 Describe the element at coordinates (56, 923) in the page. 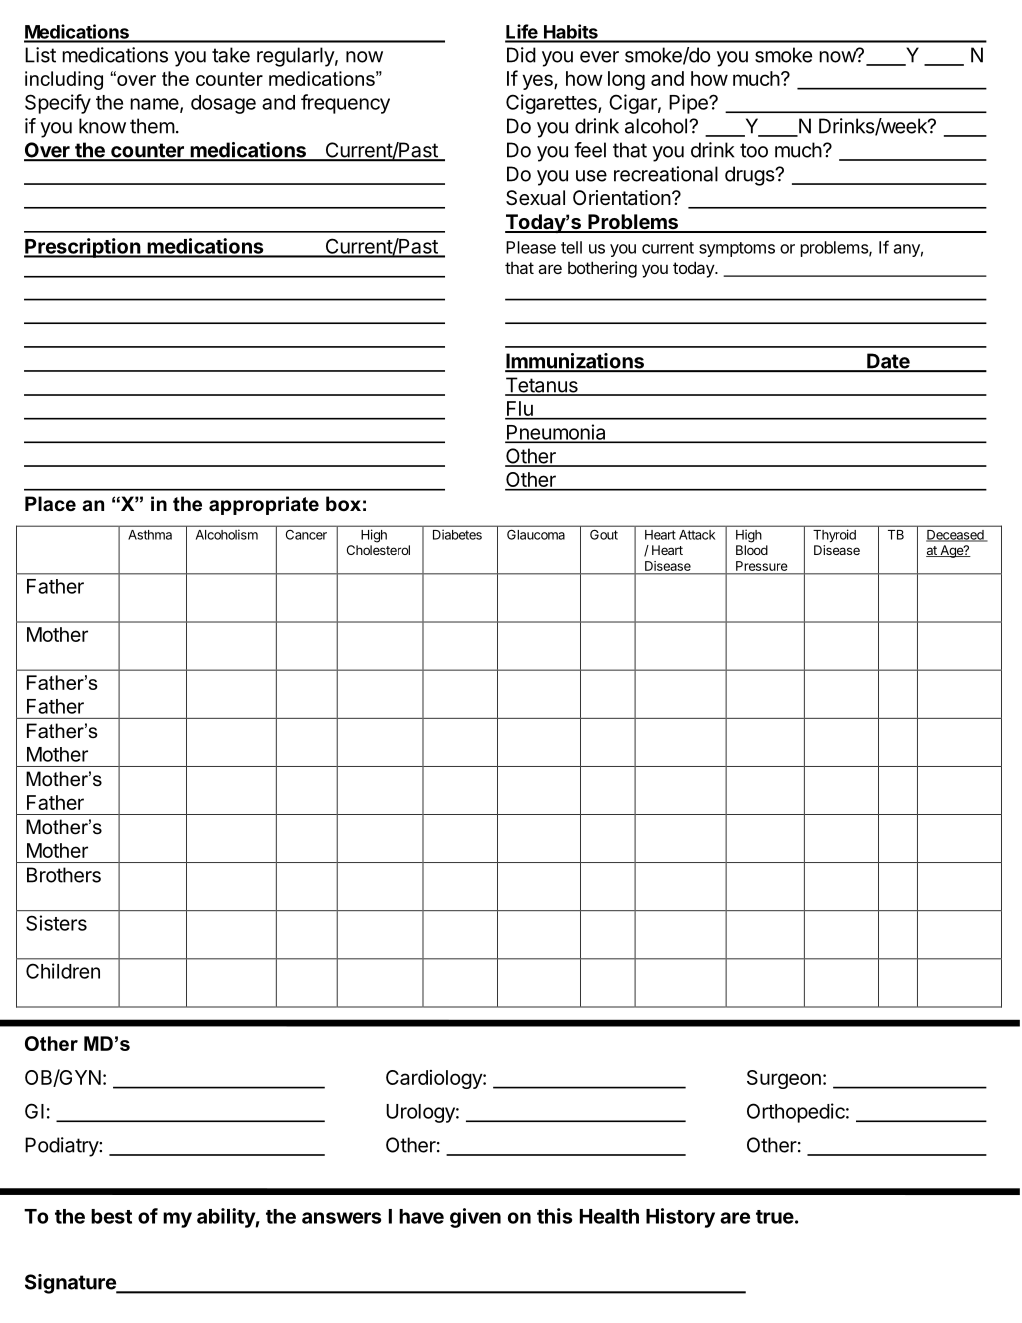

I see `Sisters` at that location.
